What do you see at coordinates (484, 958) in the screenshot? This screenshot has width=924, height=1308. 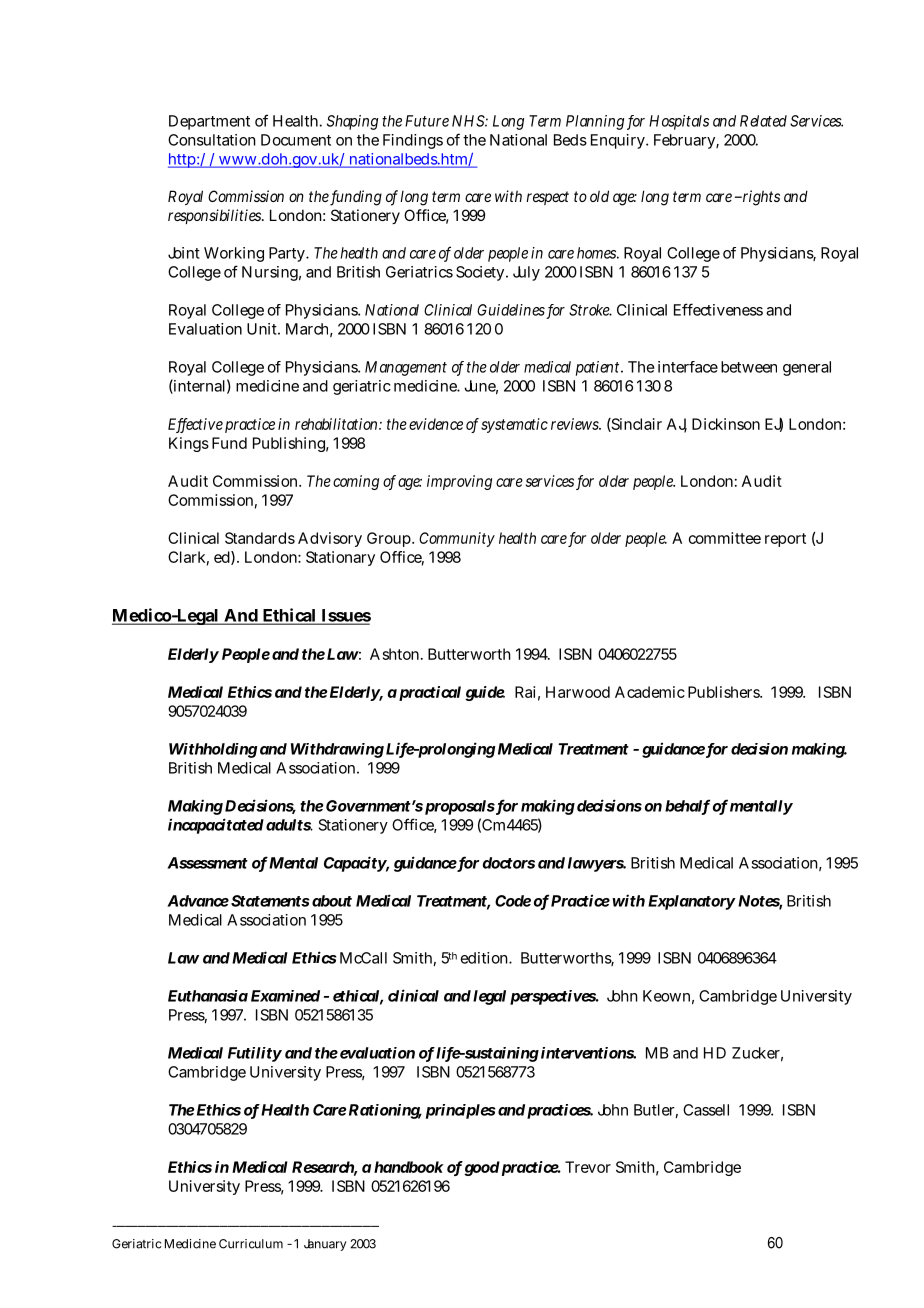 I see `edition` at bounding box center [484, 958].
